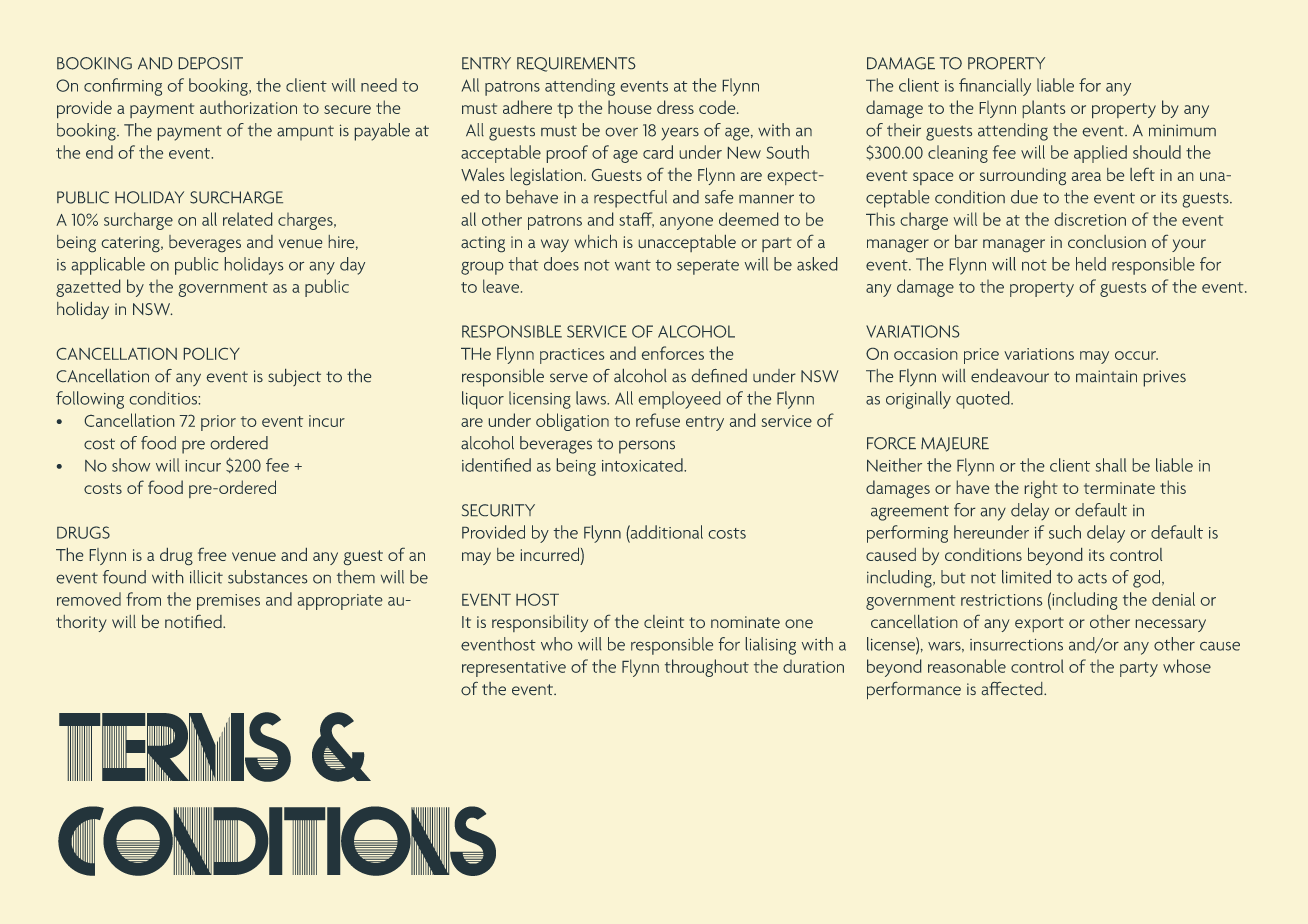 This screenshot has height=924, width=1308. What do you see at coordinates (1013, 688) in the screenshot?
I see `affected` at bounding box center [1013, 688].
